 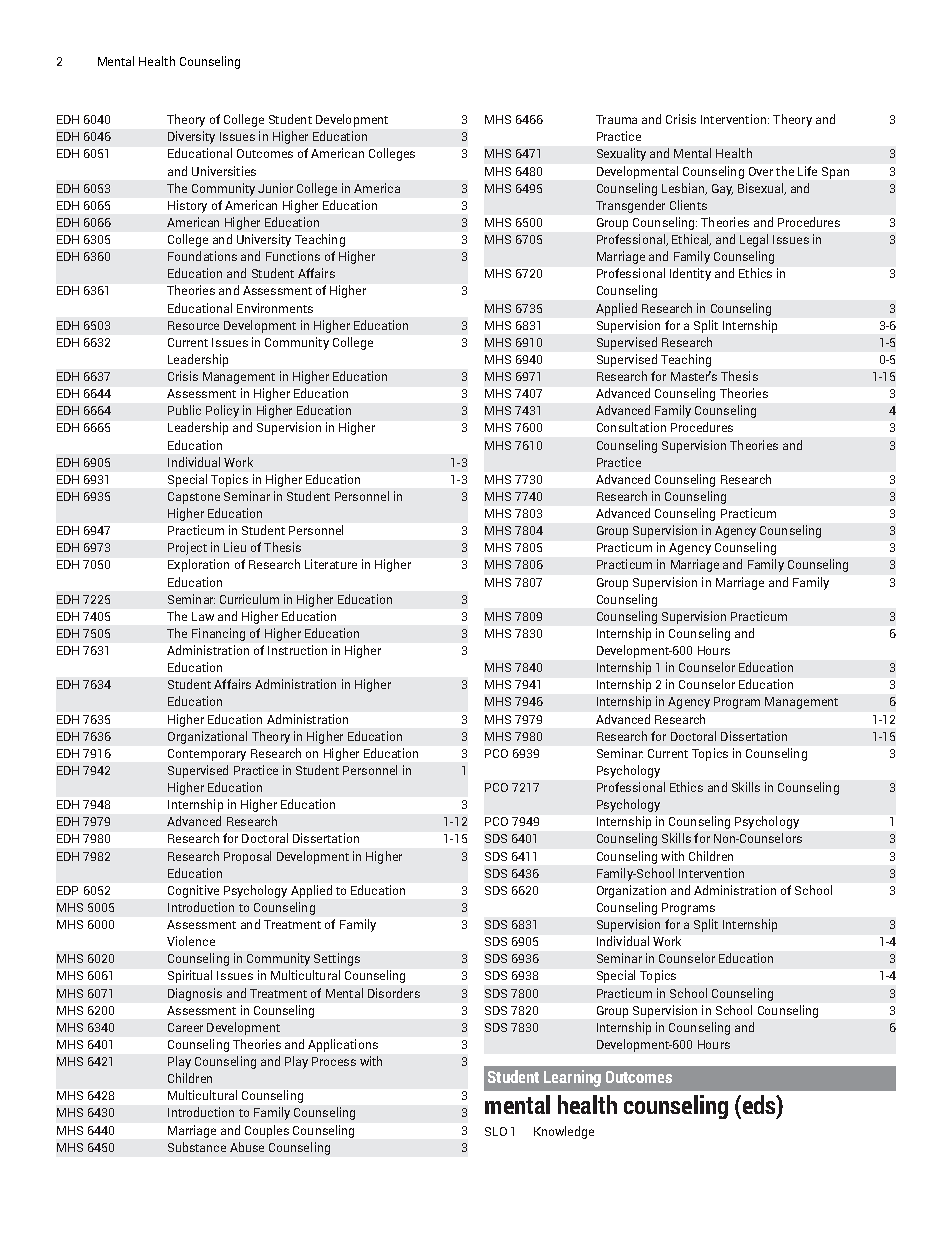 What do you see at coordinates (337, 959) in the image?
I see `Settings` at bounding box center [337, 959].
